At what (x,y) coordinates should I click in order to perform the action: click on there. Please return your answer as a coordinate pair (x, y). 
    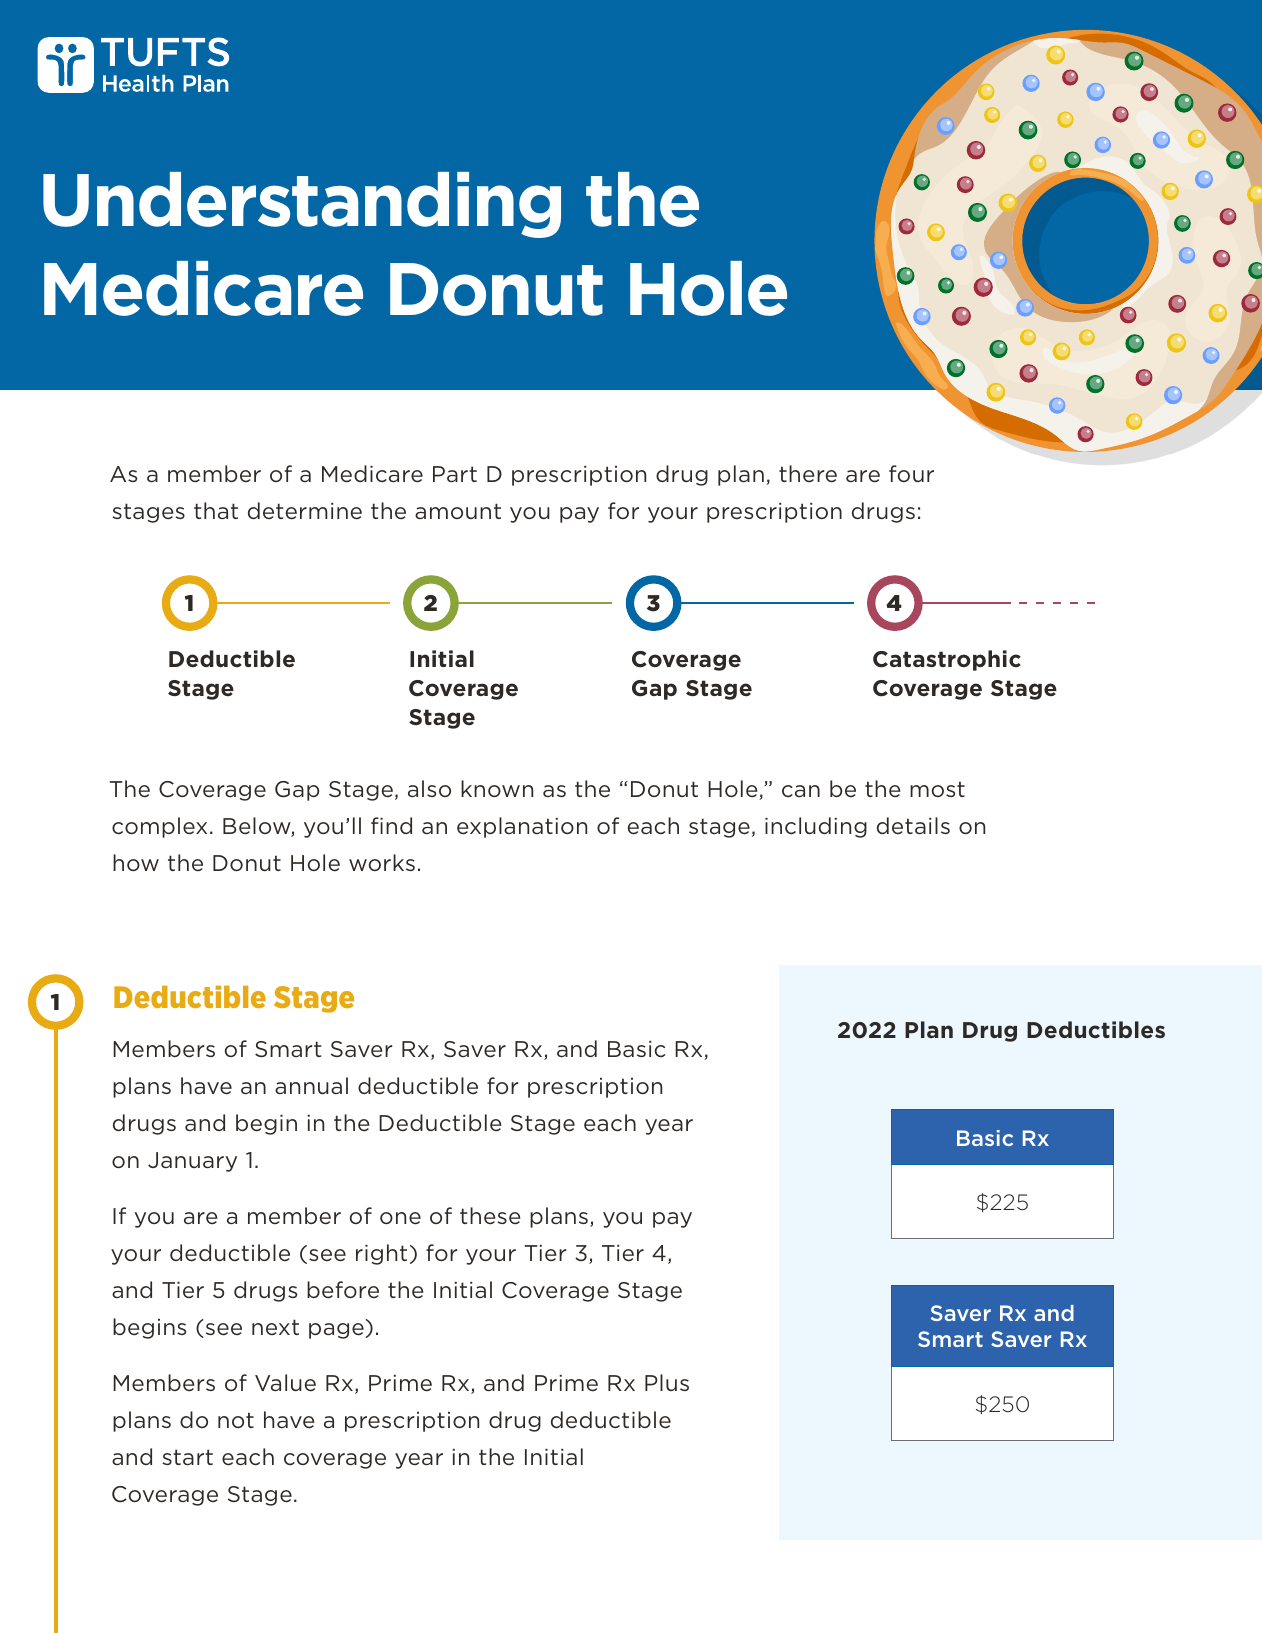
    Looking at the image, I should click on (808, 474).
